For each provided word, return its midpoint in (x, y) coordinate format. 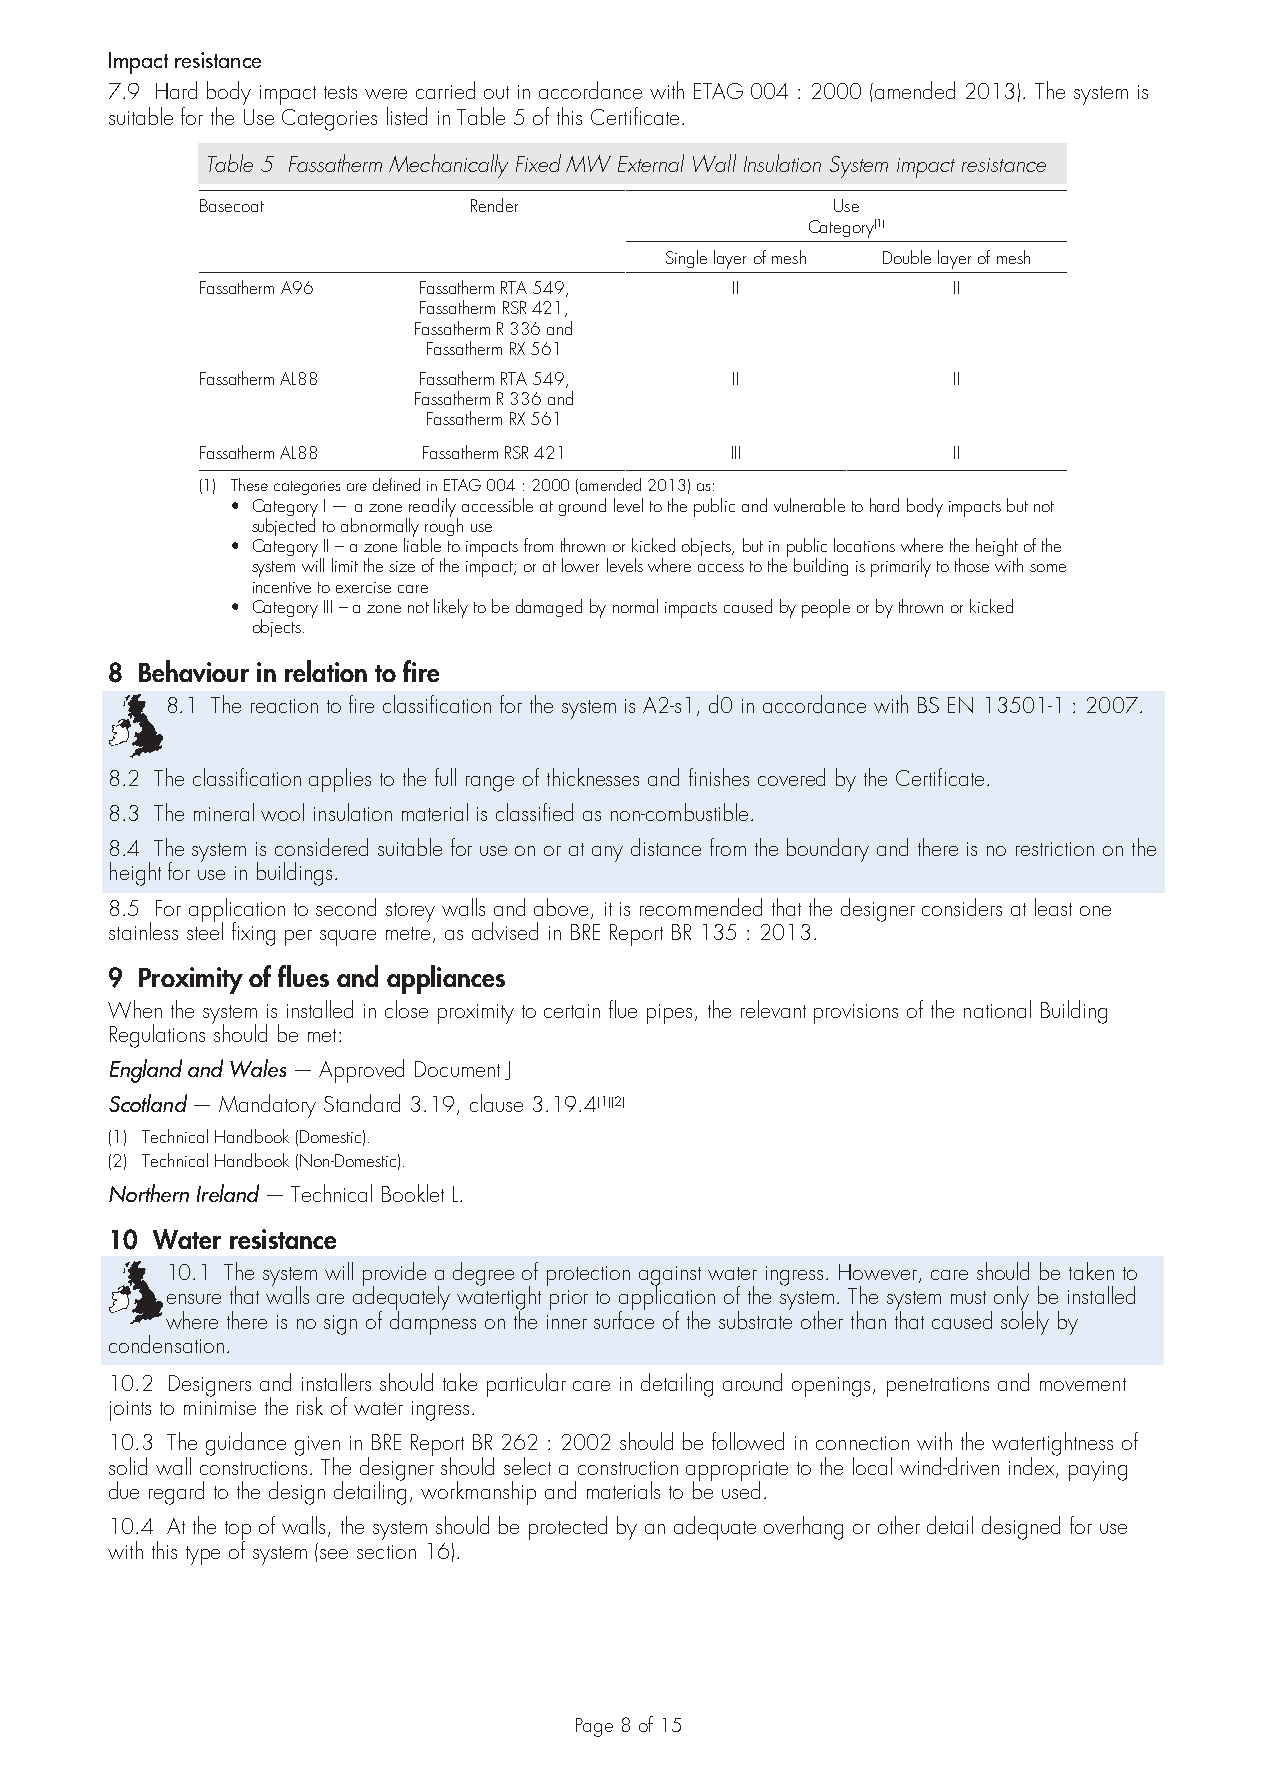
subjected (283, 525)
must (968, 1297)
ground (582, 507)
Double (907, 257)
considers (962, 907)
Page (594, 1727)
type (203, 1555)
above (563, 908)
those (972, 565)
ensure (194, 1299)
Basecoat (232, 205)
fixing (253, 934)
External (651, 163)
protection (588, 1276)
